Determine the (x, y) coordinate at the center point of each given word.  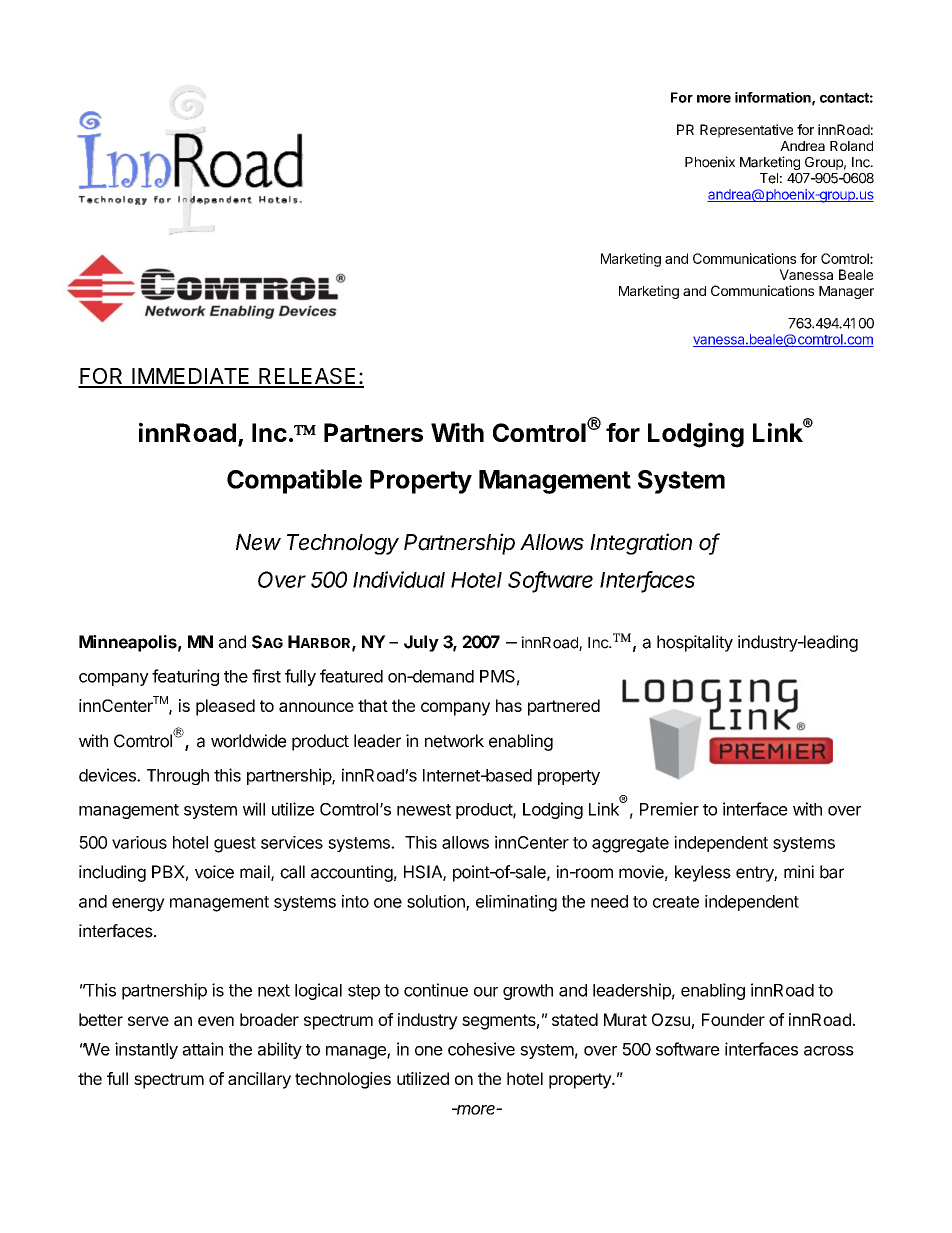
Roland (851, 146)
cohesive (481, 1049)
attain (202, 1049)
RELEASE (308, 377)
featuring (185, 677)
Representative (746, 131)
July (421, 643)
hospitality (695, 643)
